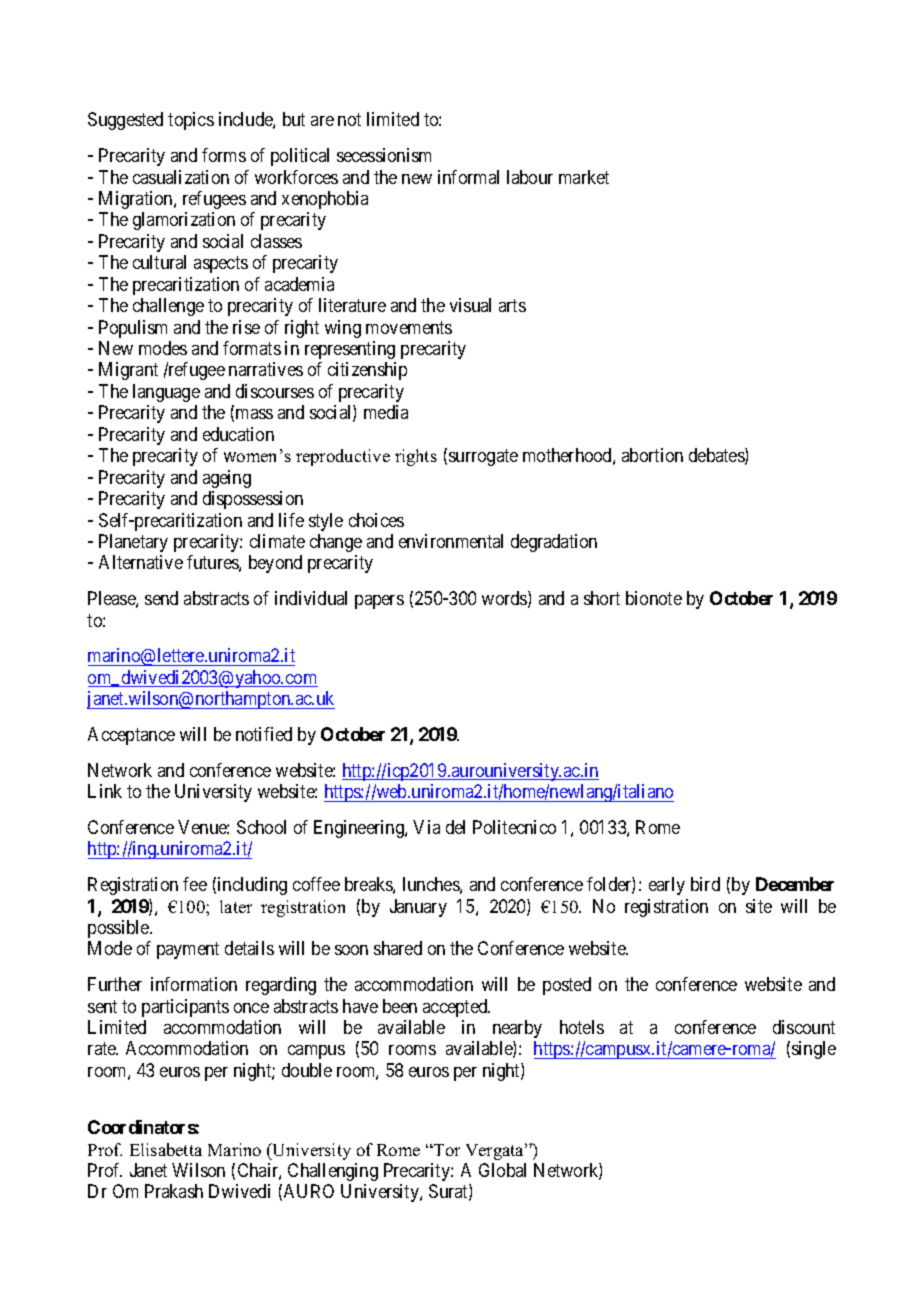 The height and width of the screenshot is (1308, 924). What do you see at coordinates (261, 827) in the screenshot?
I see `School` at bounding box center [261, 827].
